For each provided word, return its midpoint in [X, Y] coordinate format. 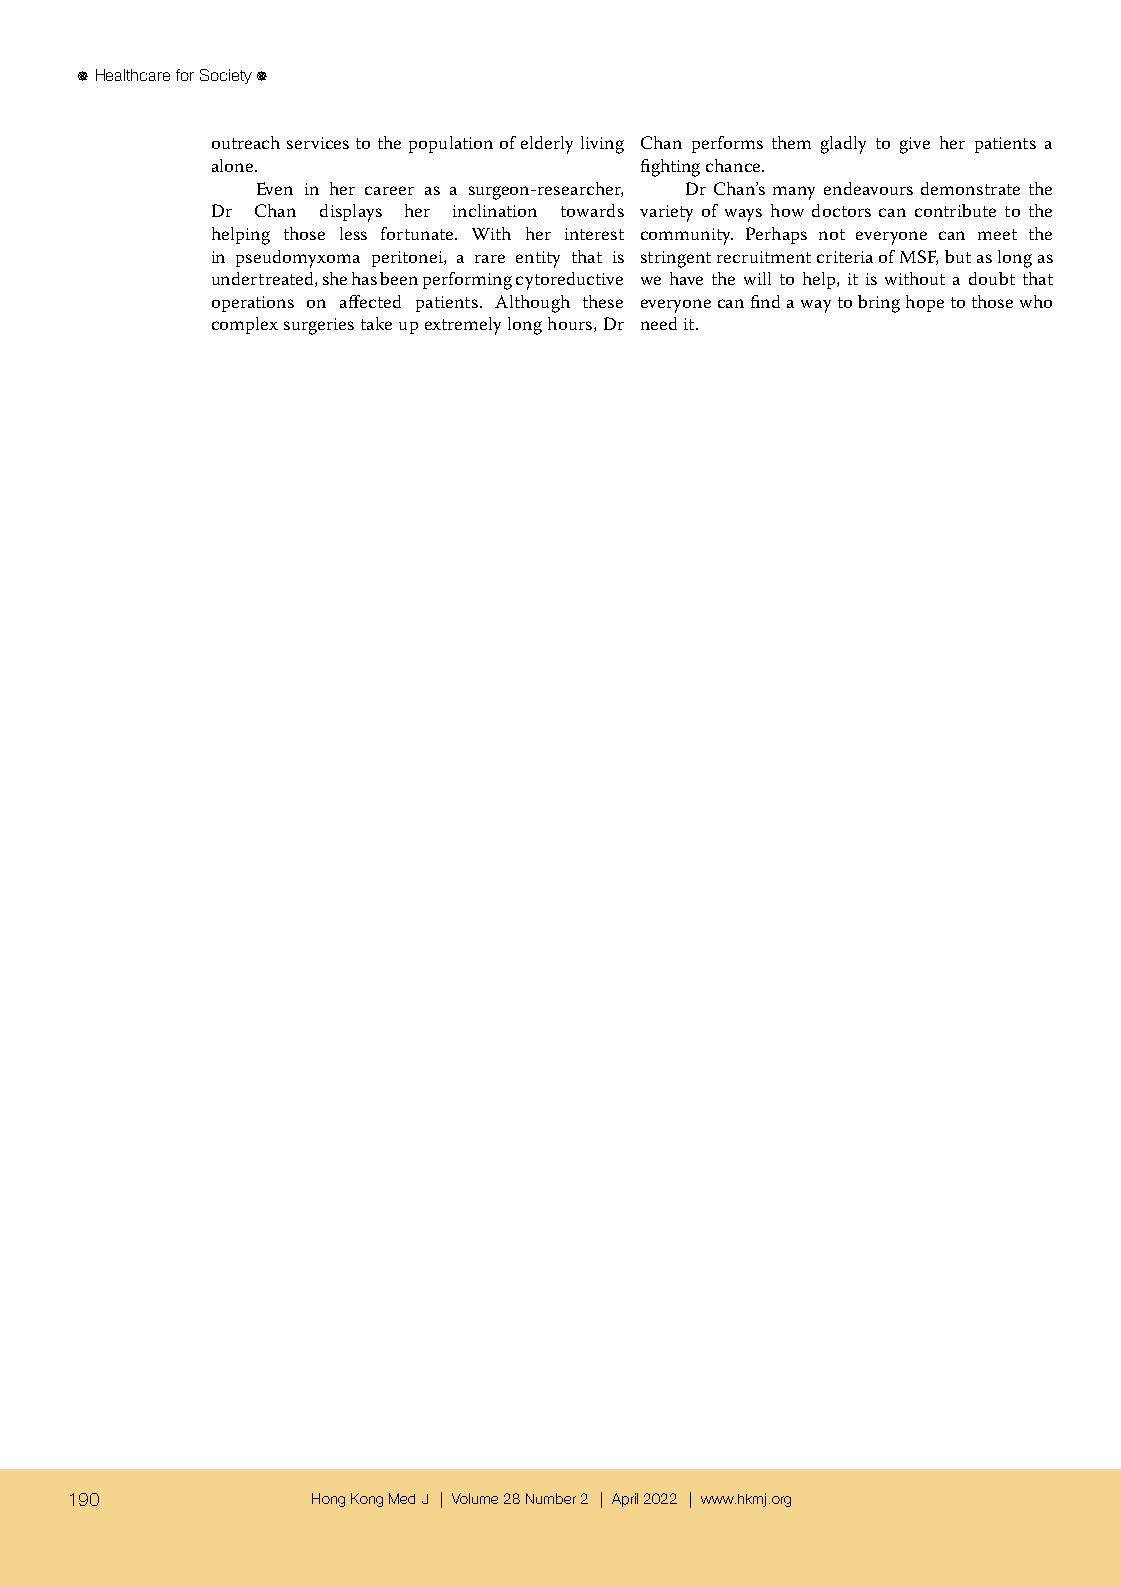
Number [551, 1498]
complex [245, 325]
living [602, 145]
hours [571, 324]
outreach [246, 142]
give [915, 145]
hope [925, 303]
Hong [328, 1500]
